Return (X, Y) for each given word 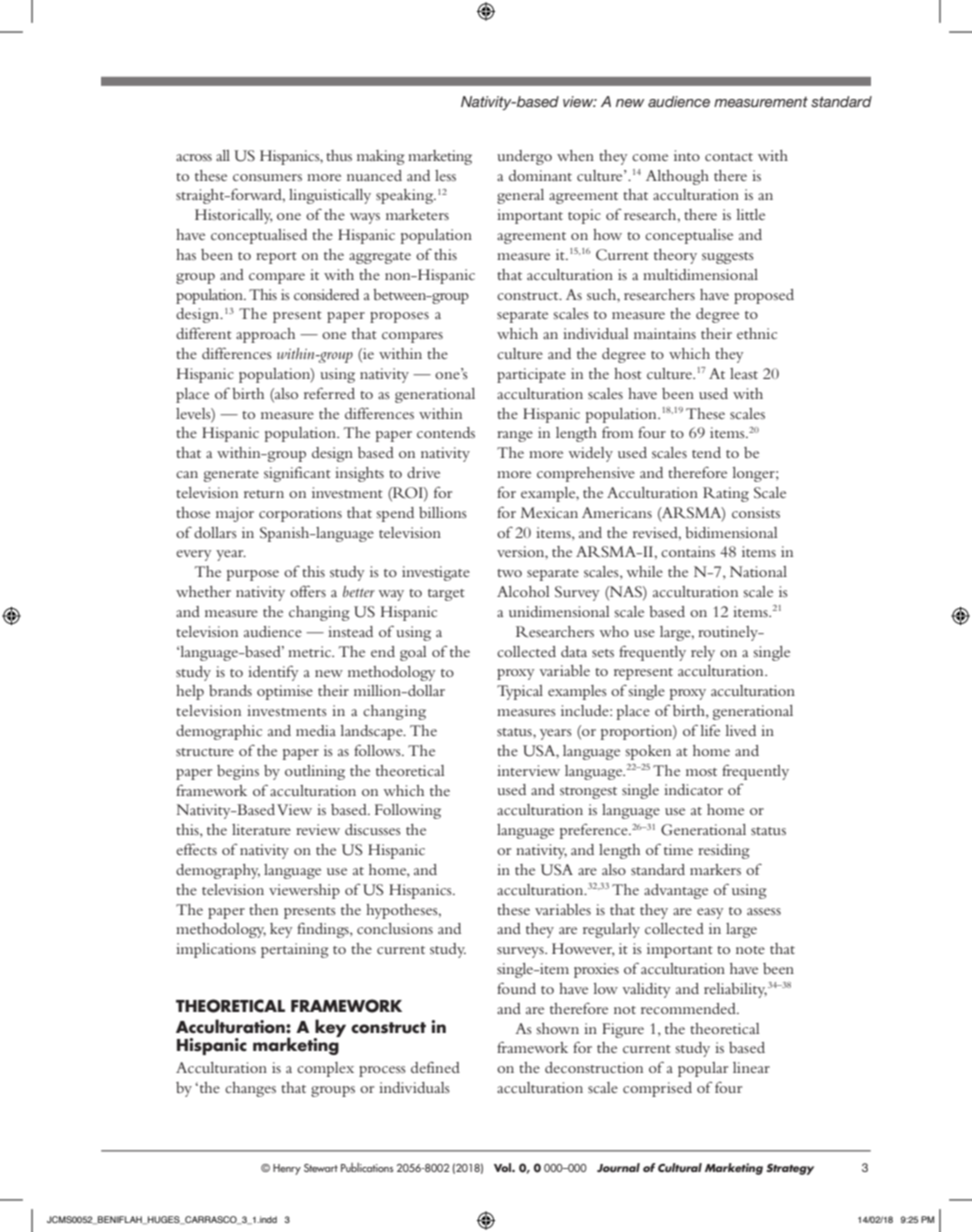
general (520, 196)
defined (435, 1067)
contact (729, 157)
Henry (287, 1169)
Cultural (680, 1167)
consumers (267, 177)
